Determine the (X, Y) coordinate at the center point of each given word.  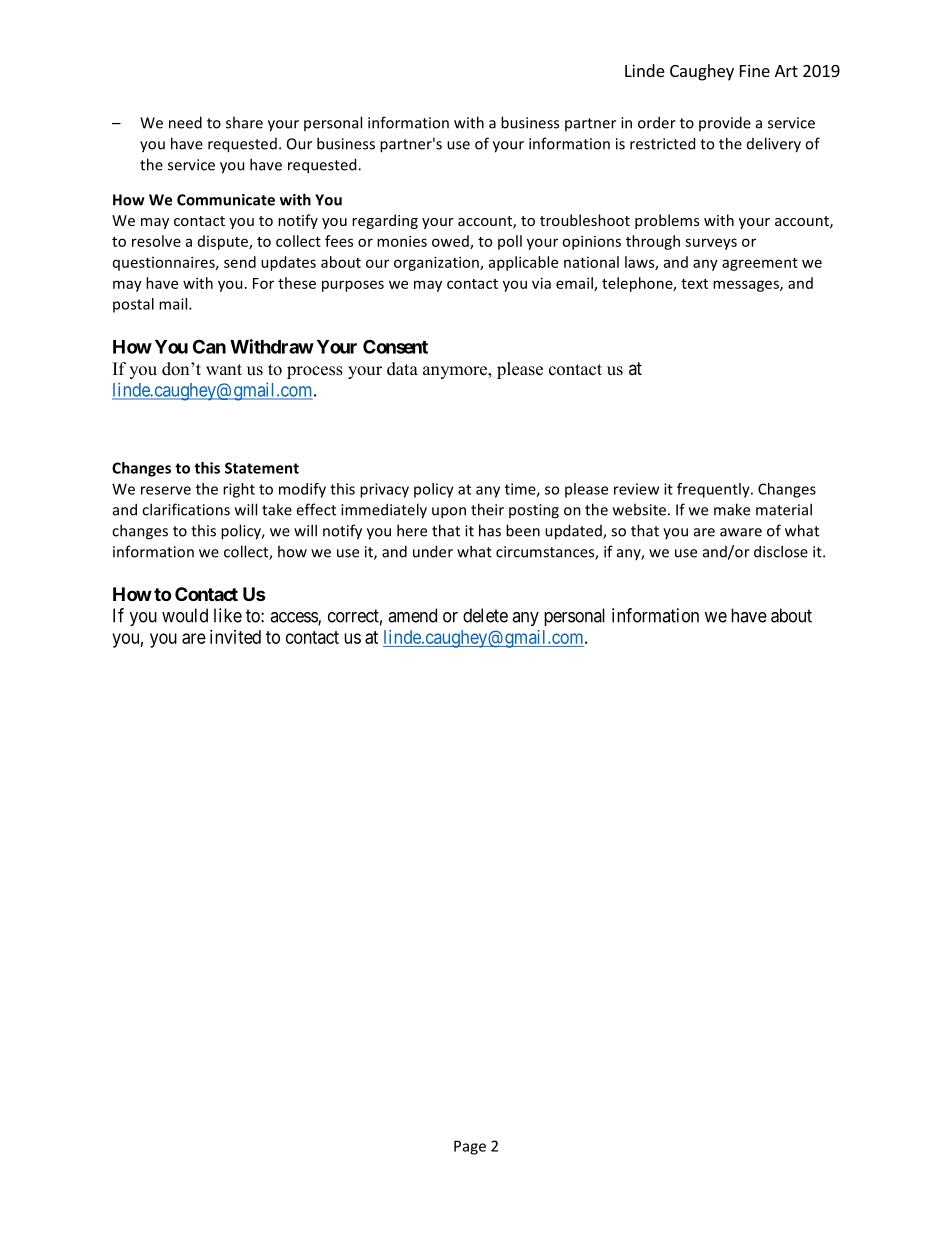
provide (725, 123)
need (185, 122)
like (228, 615)
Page (470, 1147)
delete (485, 615)
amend (412, 615)
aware (741, 532)
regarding (385, 221)
